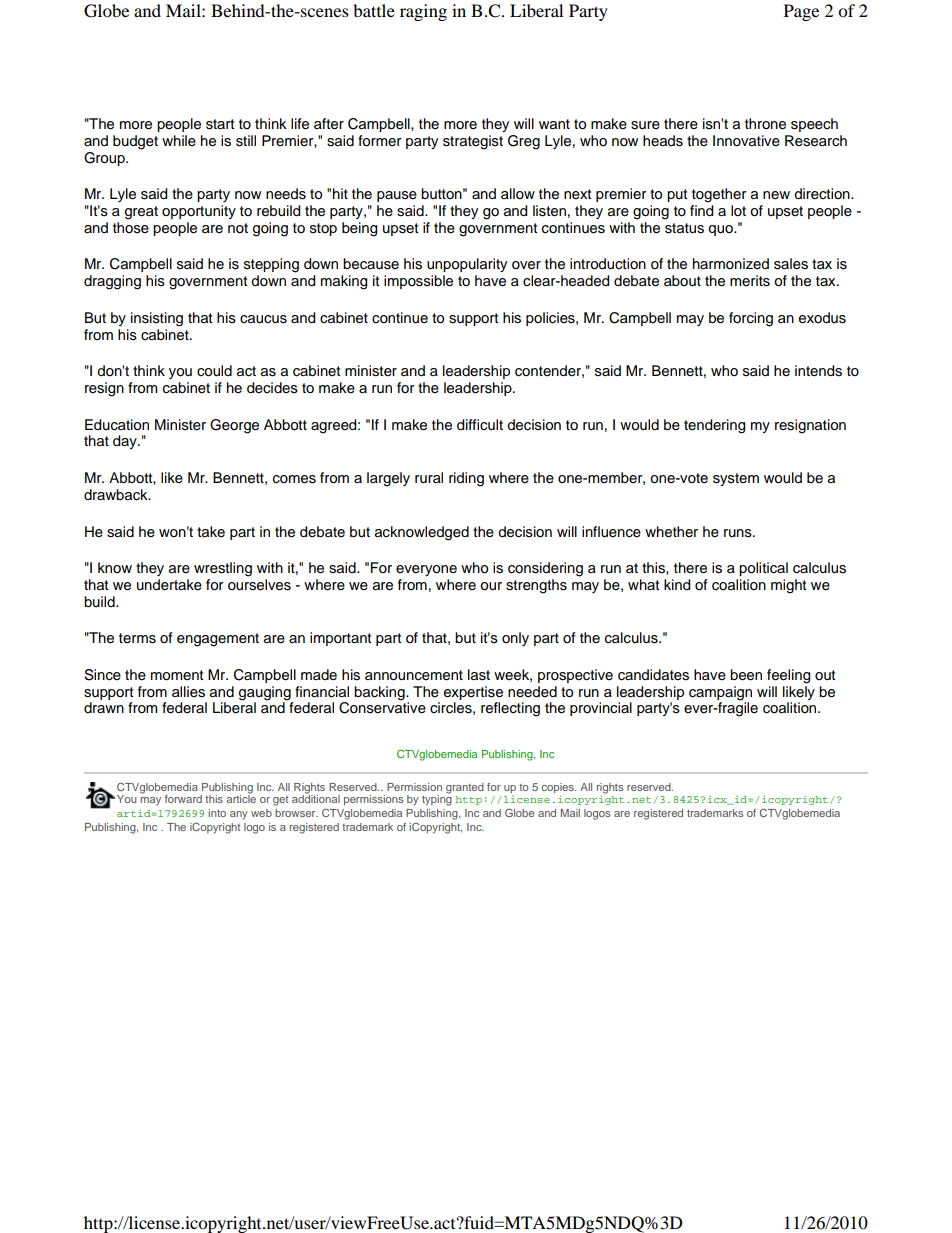 The height and width of the screenshot is (1233, 952). I want to click on granted, so click(465, 788).
